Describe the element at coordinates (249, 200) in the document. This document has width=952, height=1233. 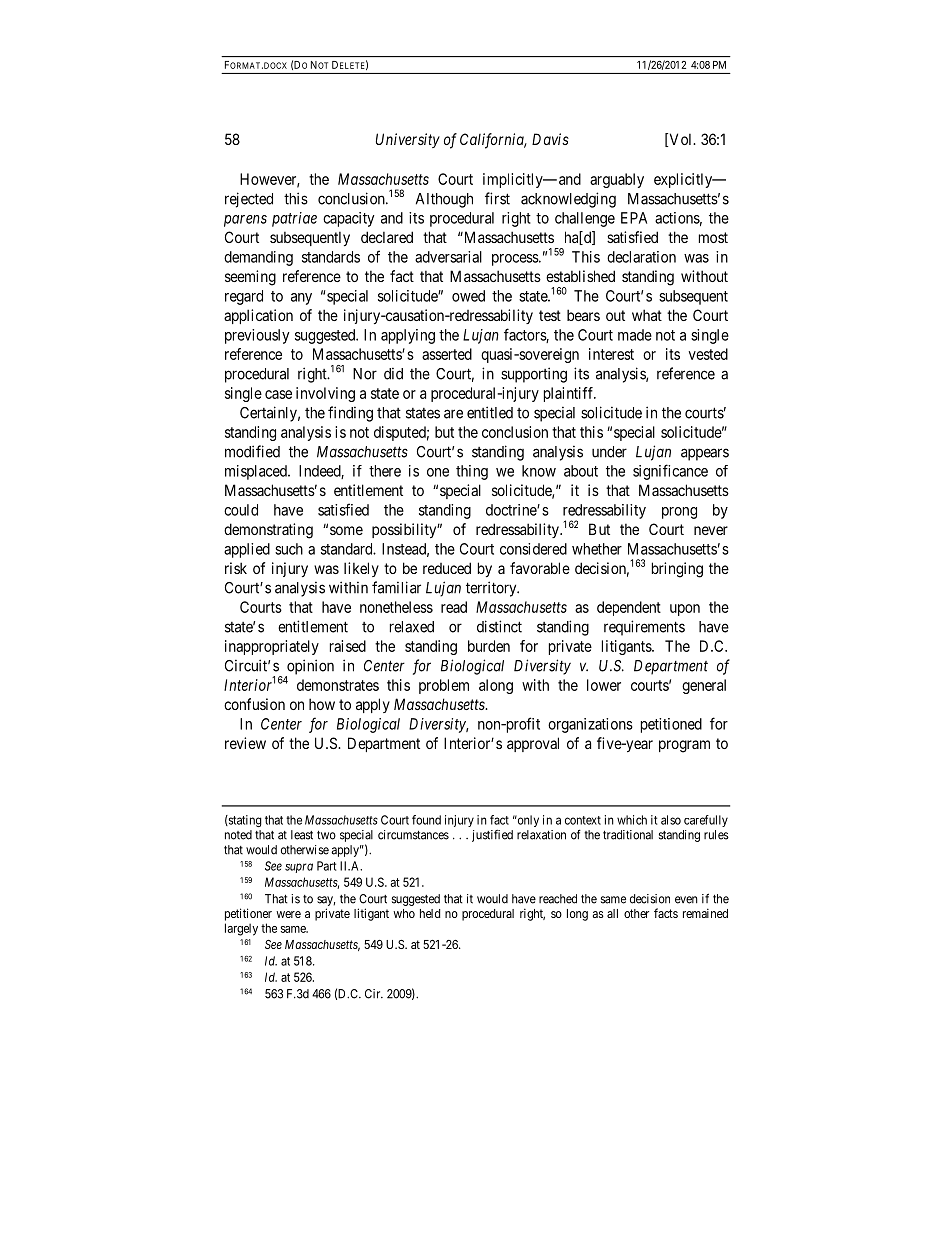
I see `rejected` at that location.
